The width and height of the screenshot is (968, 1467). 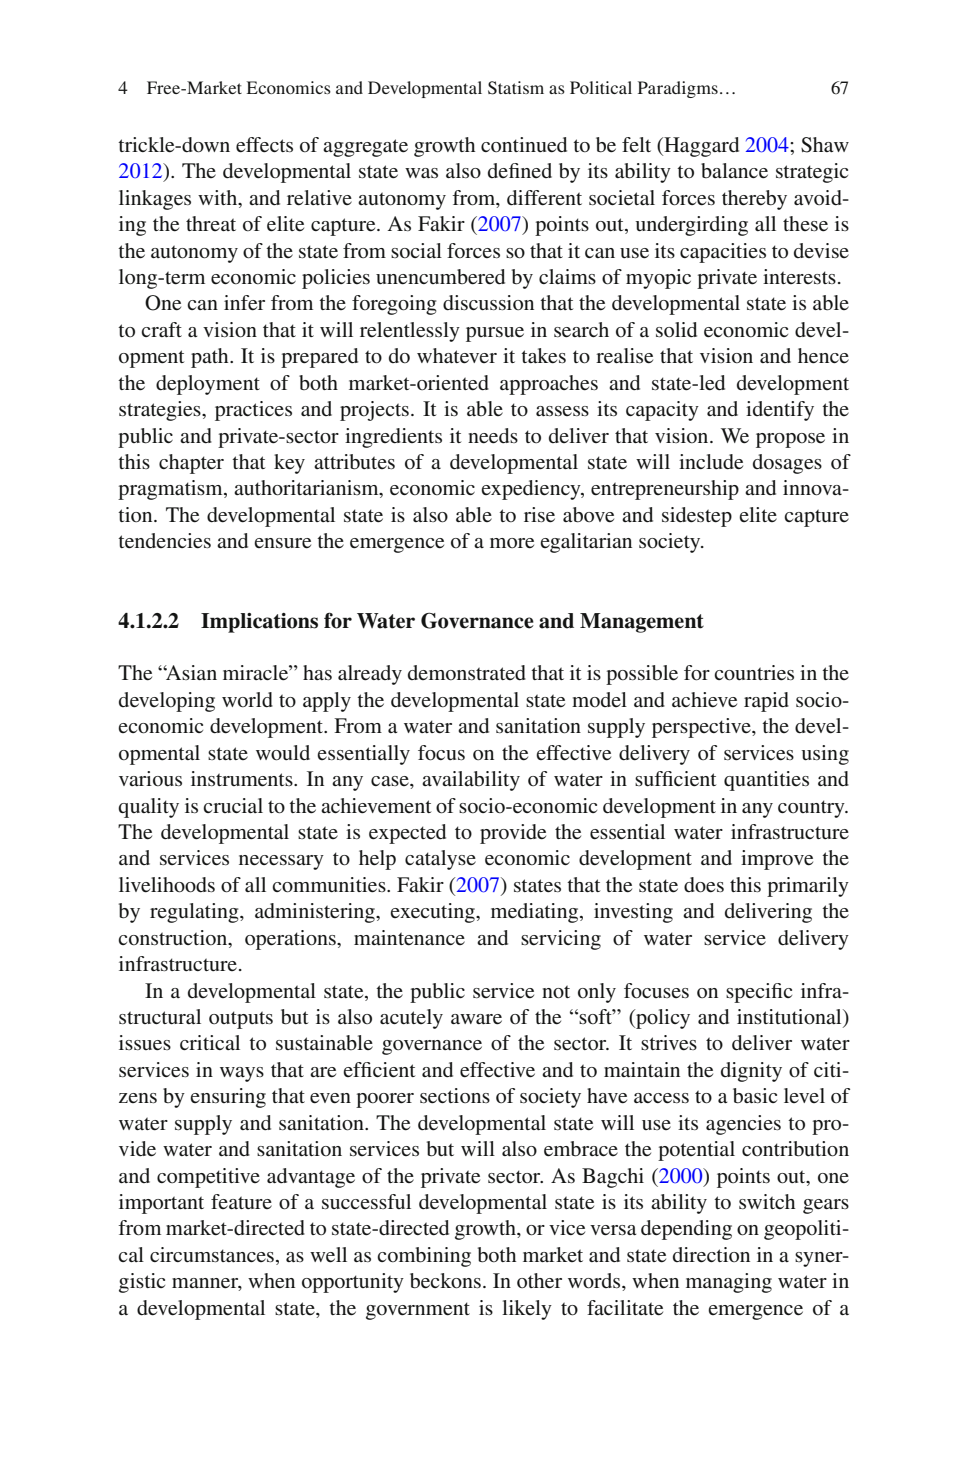 What do you see at coordinates (241, 1201) in the screenshot?
I see `feature` at bounding box center [241, 1201].
